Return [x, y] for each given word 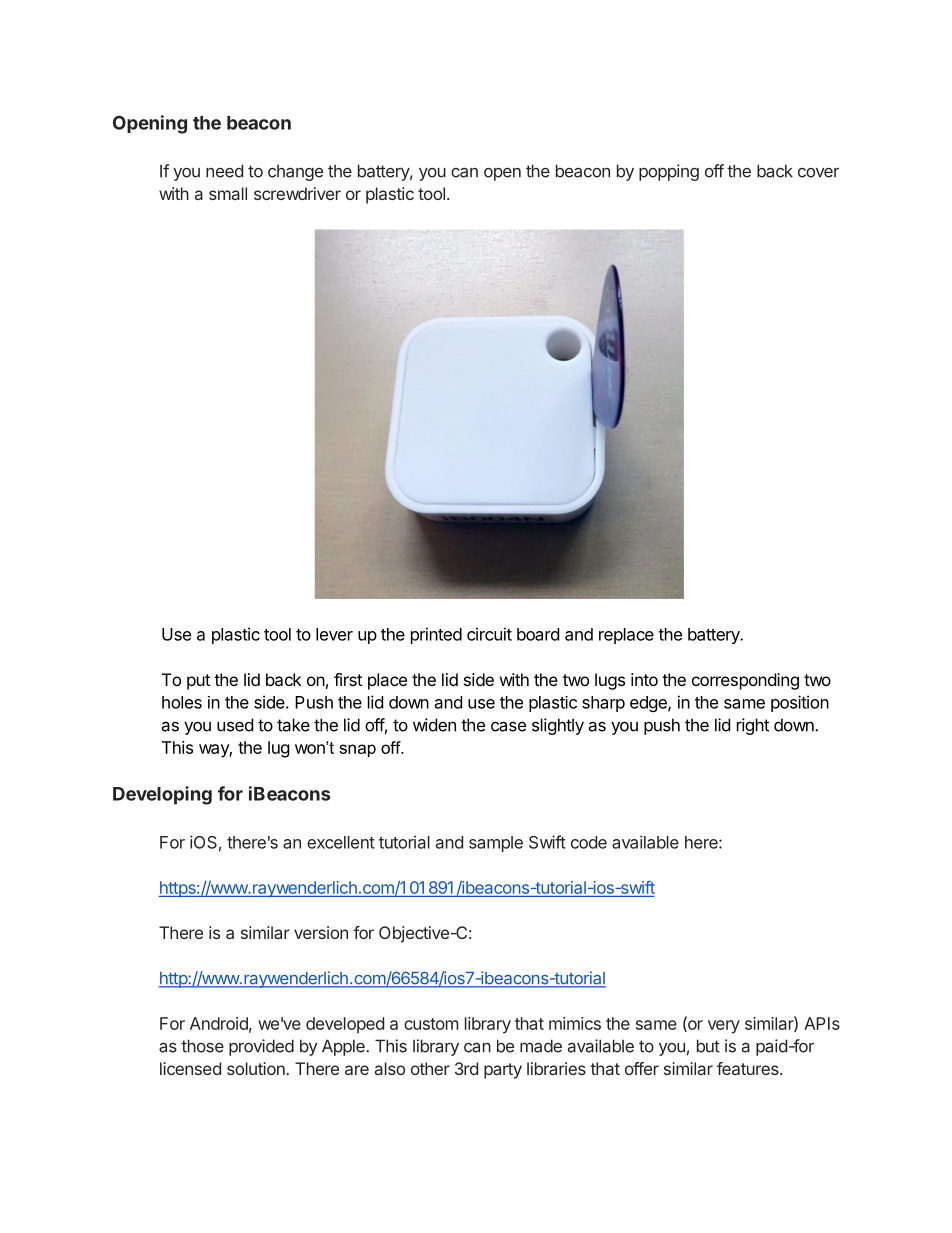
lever [334, 634]
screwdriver [297, 193]
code [589, 842]
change [295, 173]
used [235, 725]
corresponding [745, 681]
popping [669, 172]
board [538, 634]
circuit [489, 634]
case [508, 726]
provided [261, 1047]
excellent [341, 842]
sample [496, 844]
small [228, 193]
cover [818, 172]
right [753, 726]
